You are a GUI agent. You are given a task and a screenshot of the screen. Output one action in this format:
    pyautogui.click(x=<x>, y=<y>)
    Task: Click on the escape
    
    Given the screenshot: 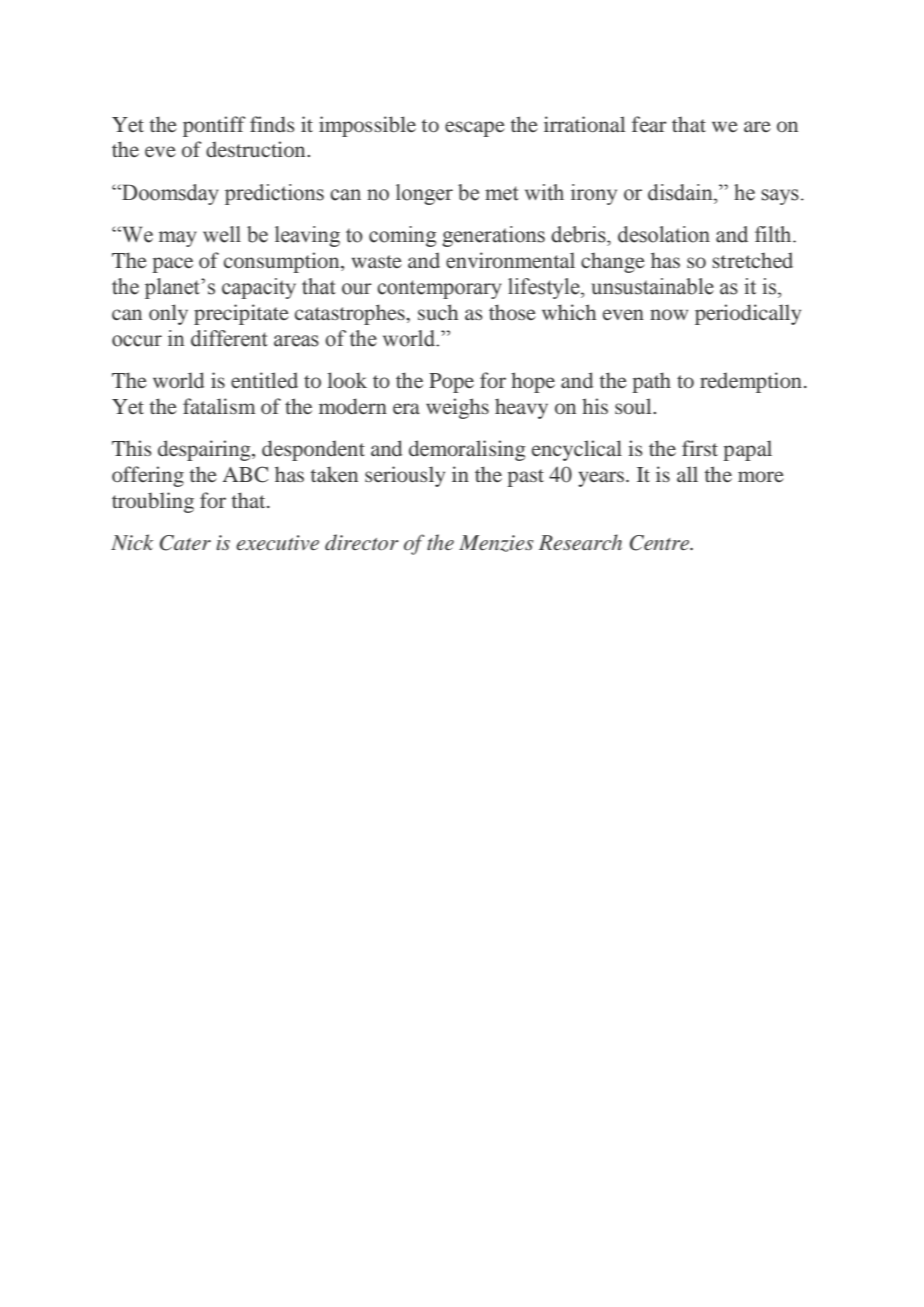 What is the action you would take?
    pyautogui.click(x=475, y=129)
